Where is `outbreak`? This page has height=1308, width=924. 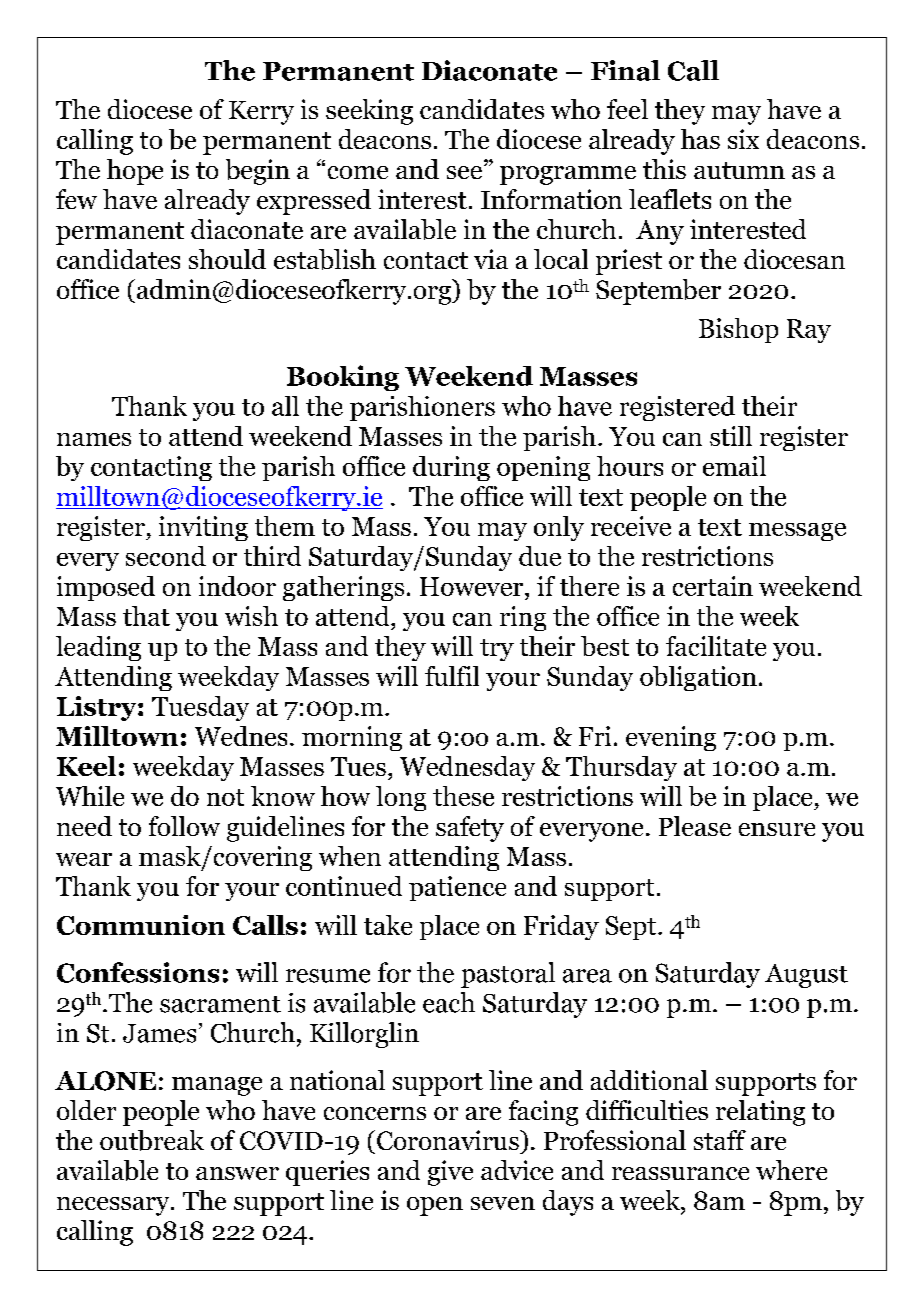 outbreak is located at coordinates (152, 1140).
